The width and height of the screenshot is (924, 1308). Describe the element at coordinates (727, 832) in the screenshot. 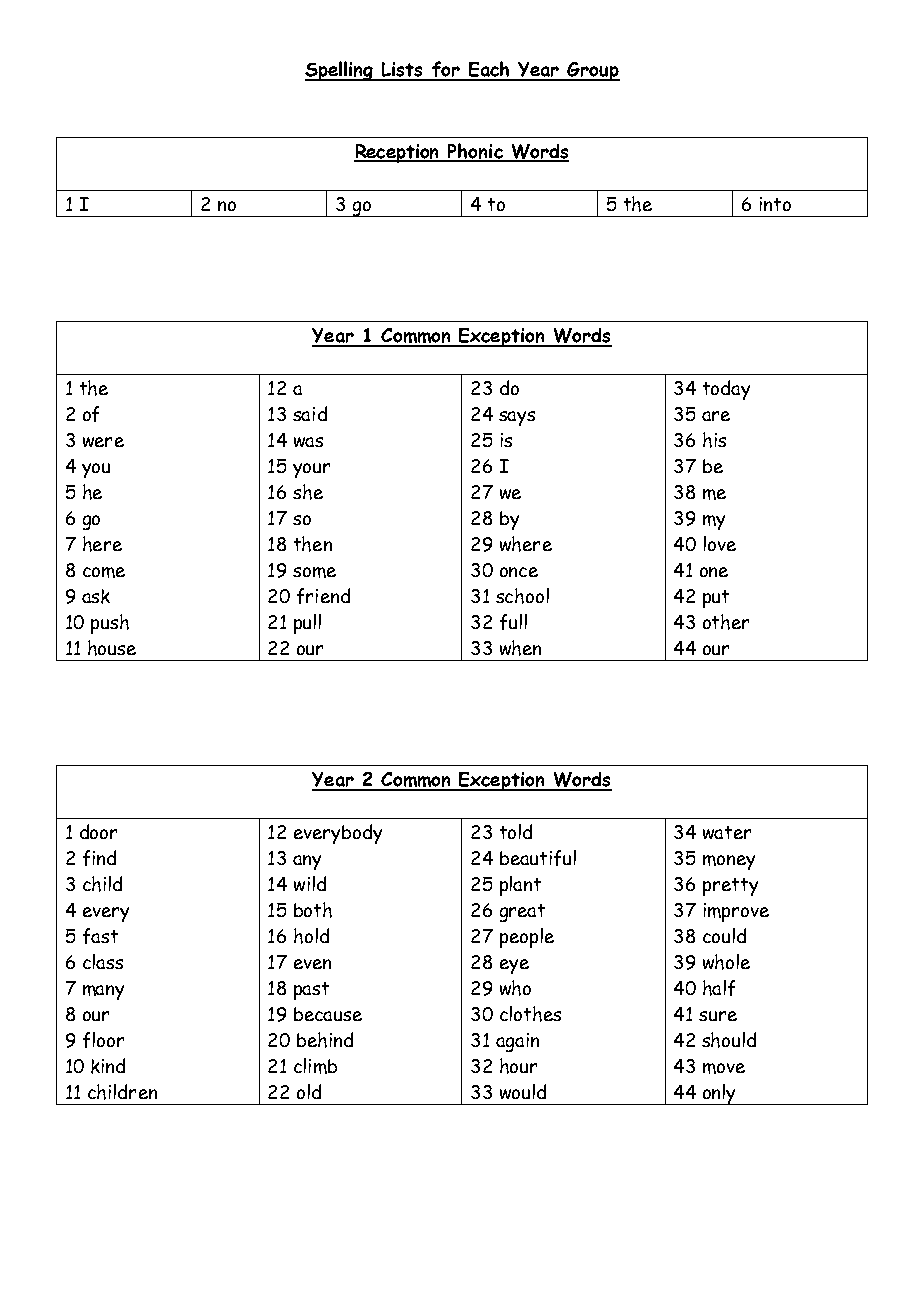

I see `water` at that location.
